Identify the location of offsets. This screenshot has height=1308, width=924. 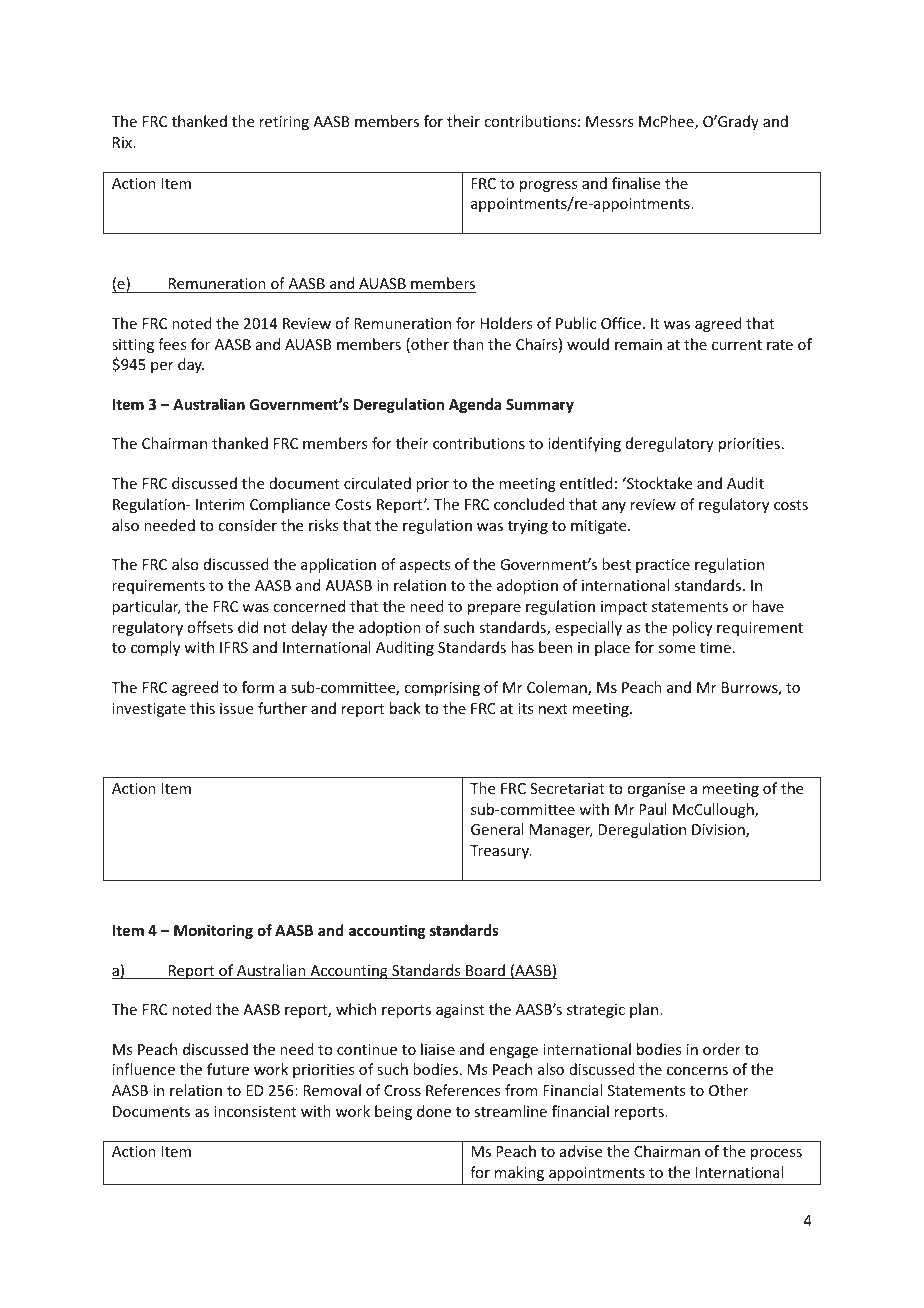
(210, 627).
